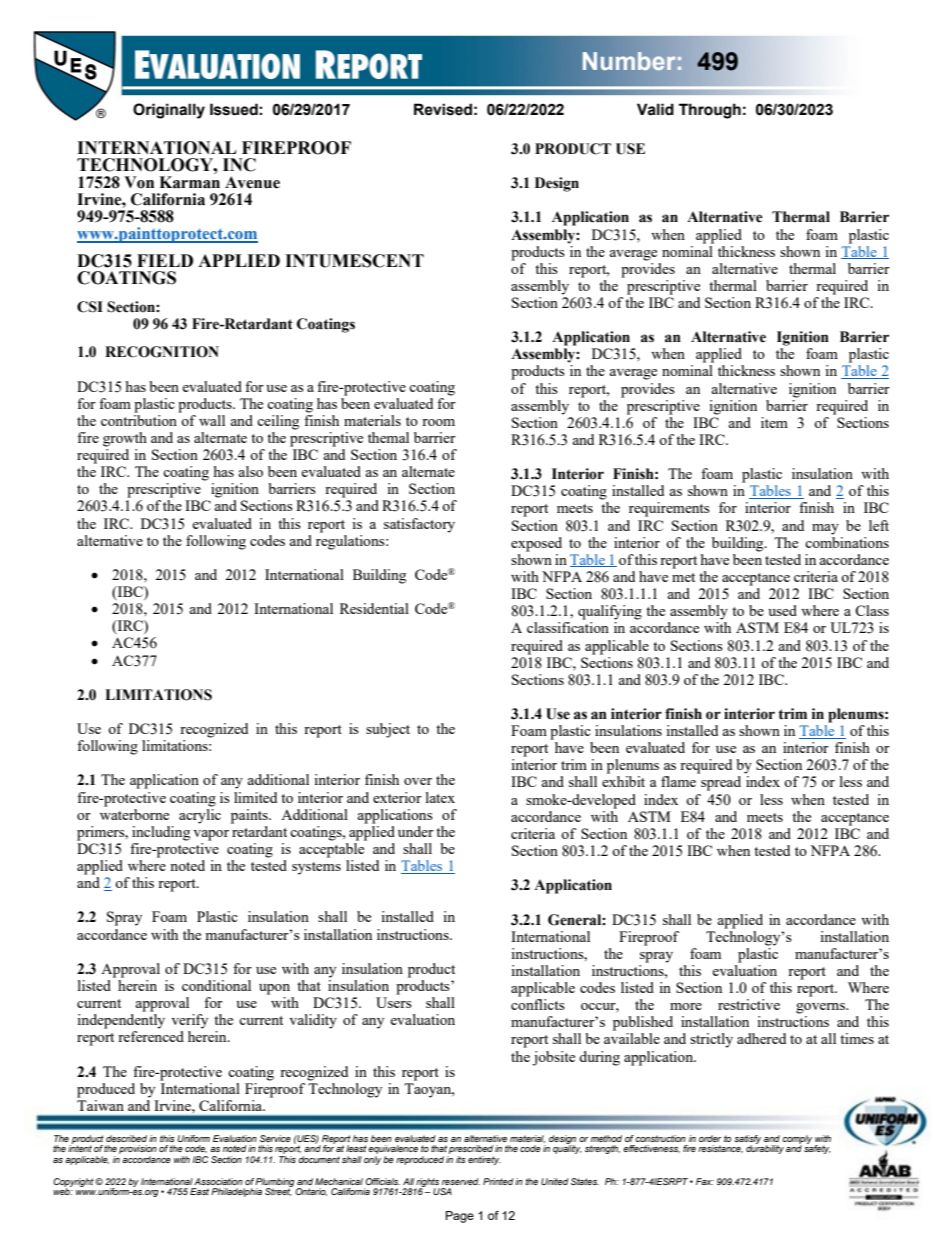 The width and height of the image is (952, 1233). What do you see at coordinates (782, 610) in the image?
I see `used` at bounding box center [782, 610].
